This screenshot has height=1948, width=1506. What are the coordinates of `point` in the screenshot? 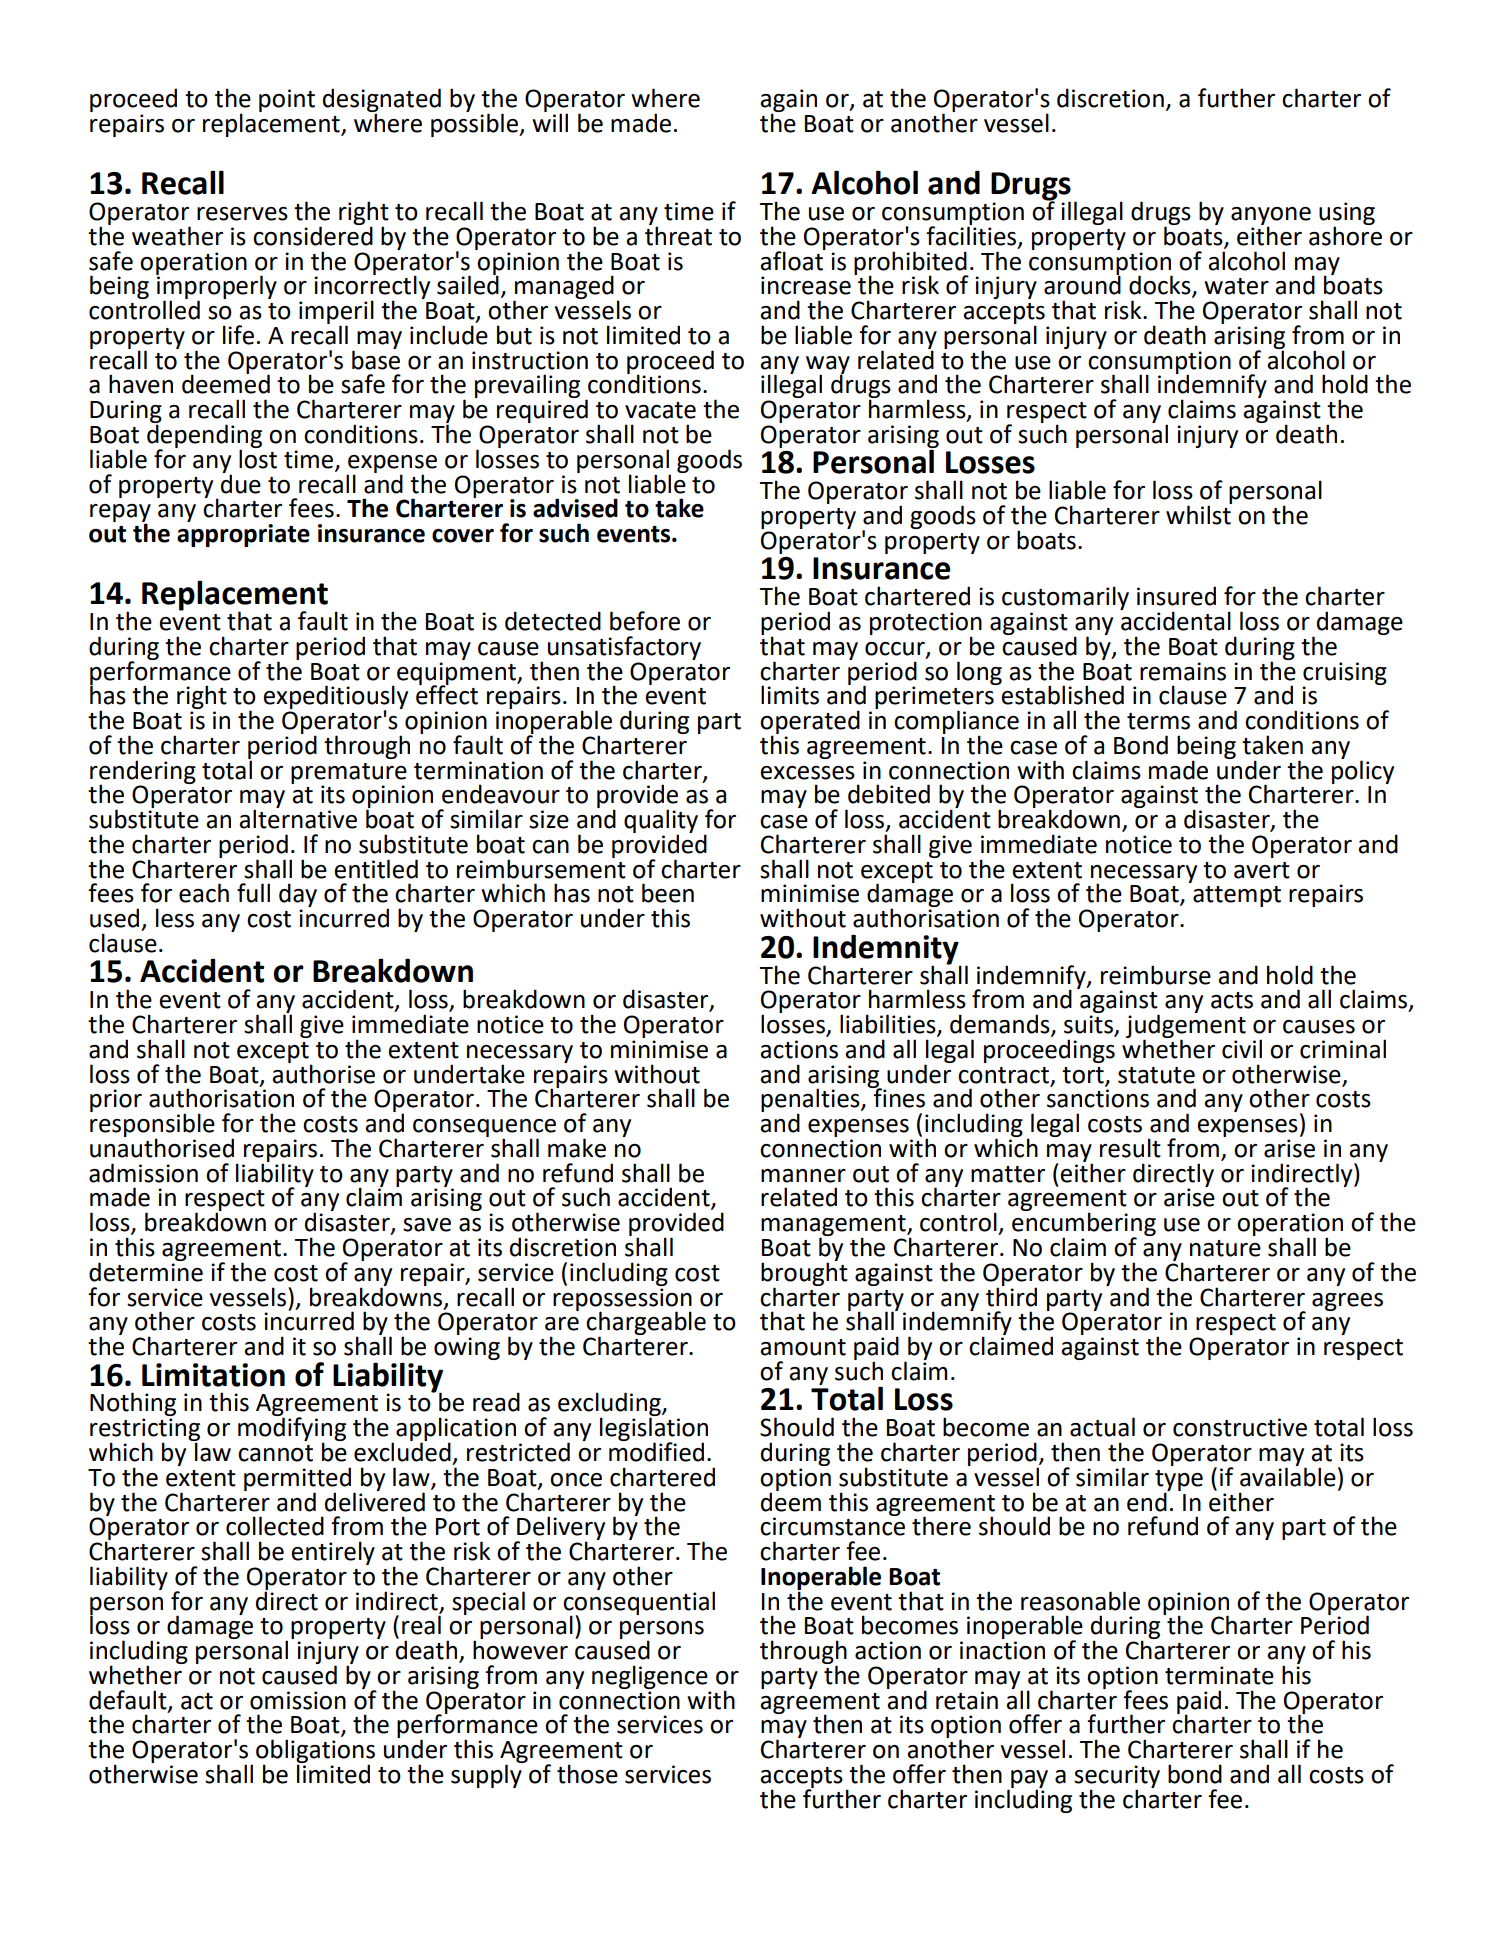 It's located at (287, 100).
